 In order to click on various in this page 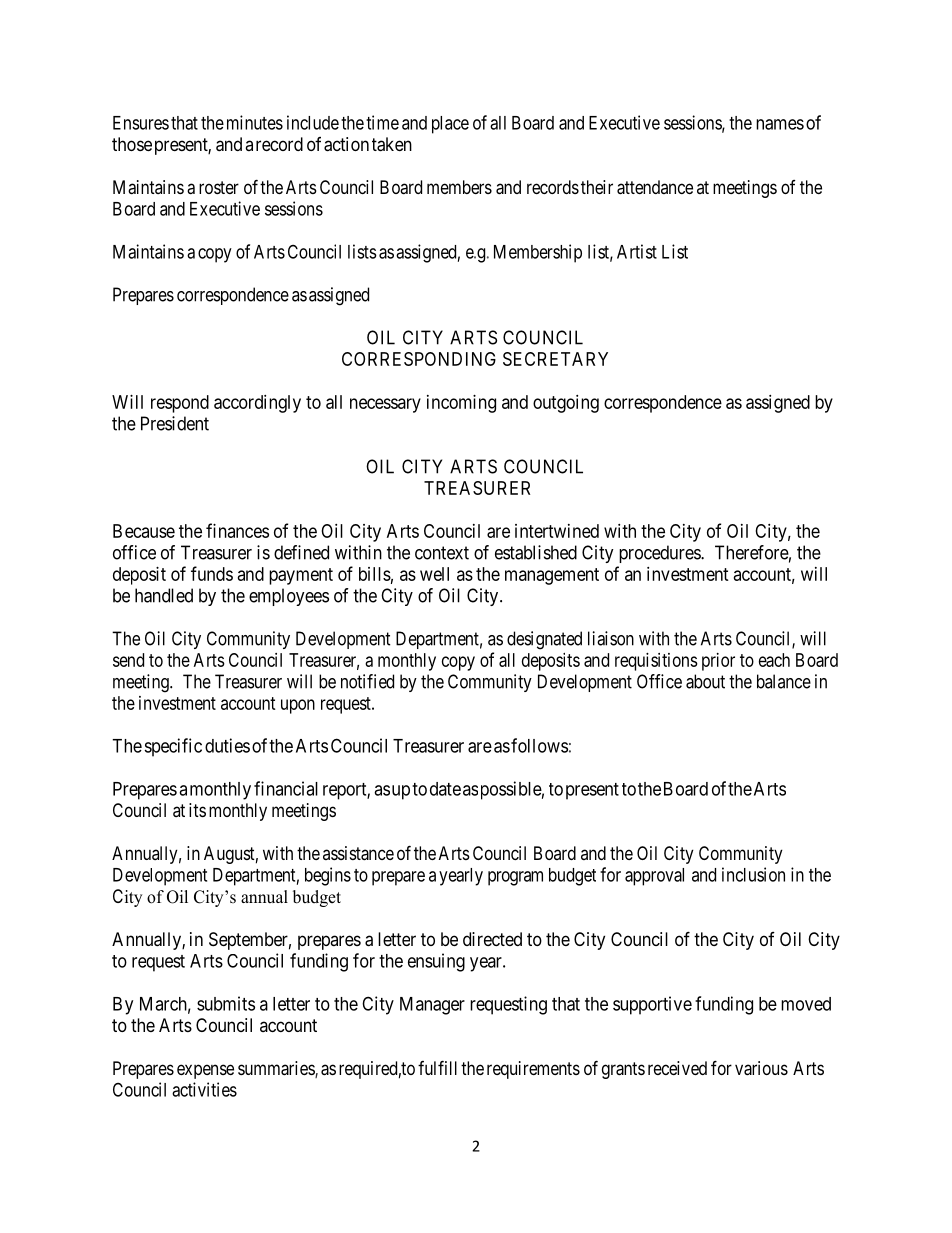, I will do `click(761, 1068)`.
